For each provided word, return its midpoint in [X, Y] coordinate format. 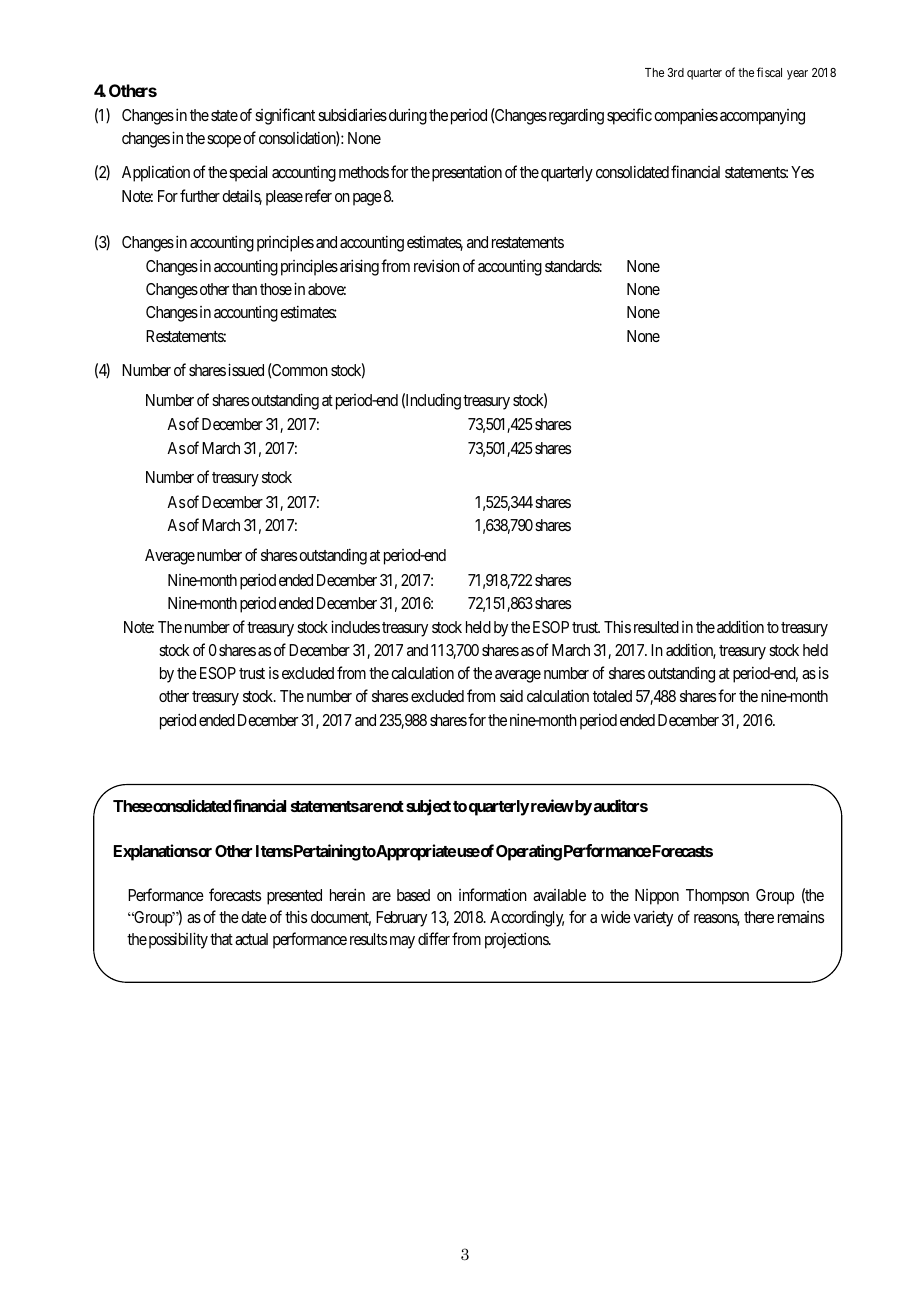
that [221, 939]
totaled [612, 696]
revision [437, 265]
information [493, 894]
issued [246, 369]
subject [428, 807]
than [244, 289]
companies [686, 116]
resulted [656, 627]
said [511, 696]
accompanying [762, 117]
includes [355, 626]
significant [285, 116]
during [408, 116]
